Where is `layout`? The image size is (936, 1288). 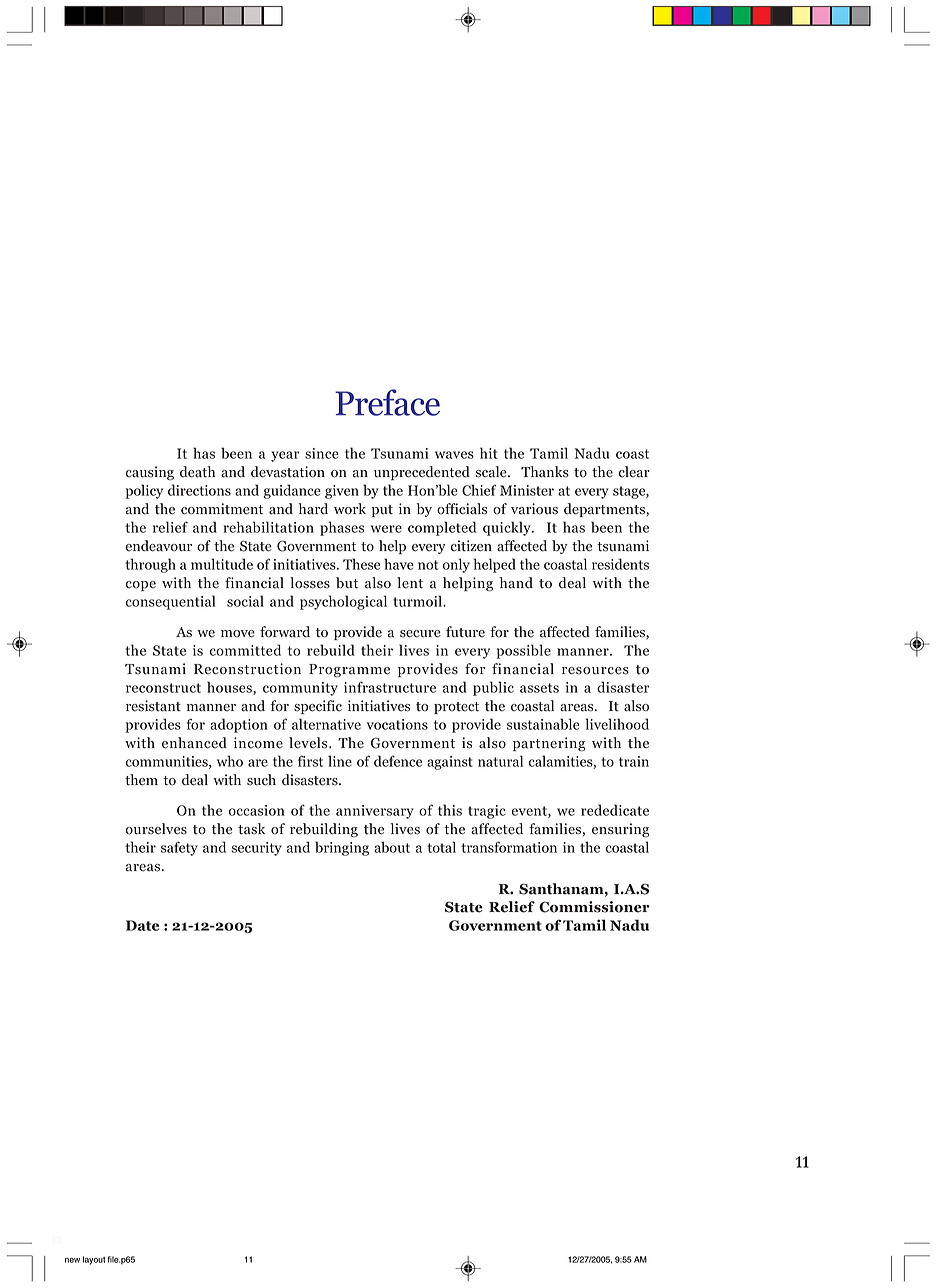
layout is located at coordinates (94, 1260).
